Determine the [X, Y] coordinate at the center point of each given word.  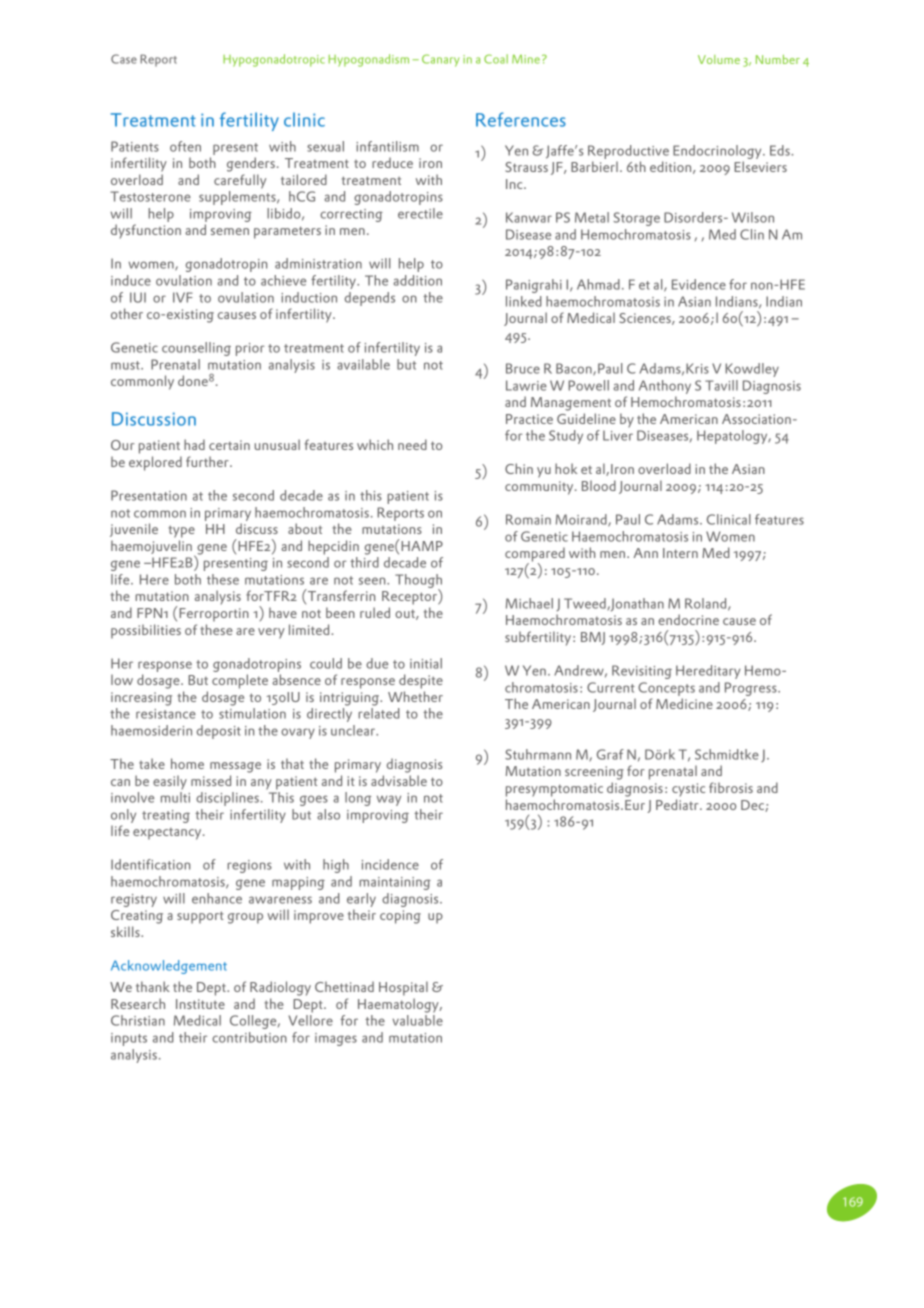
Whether [415, 696]
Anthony [665, 387]
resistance [166, 714]
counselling [196, 349]
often [185, 146]
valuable [418, 1020]
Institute [200, 1004]
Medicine [684, 703]
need [412, 444]
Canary [440, 60]
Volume [719, 59]
